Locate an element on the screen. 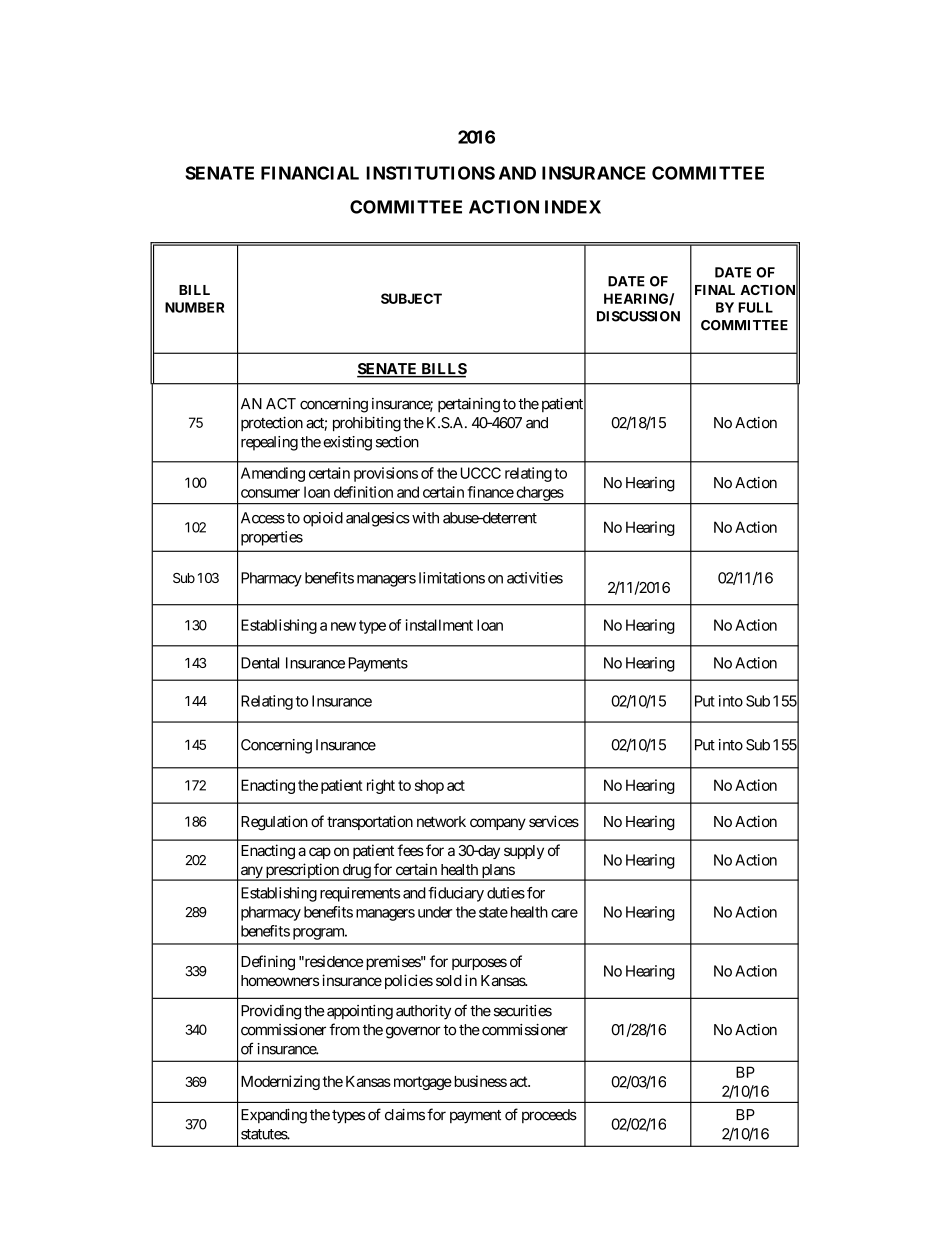 This screenshot has height=1233, width=952. FINANCIAL is located at coordinates (310, 173).
